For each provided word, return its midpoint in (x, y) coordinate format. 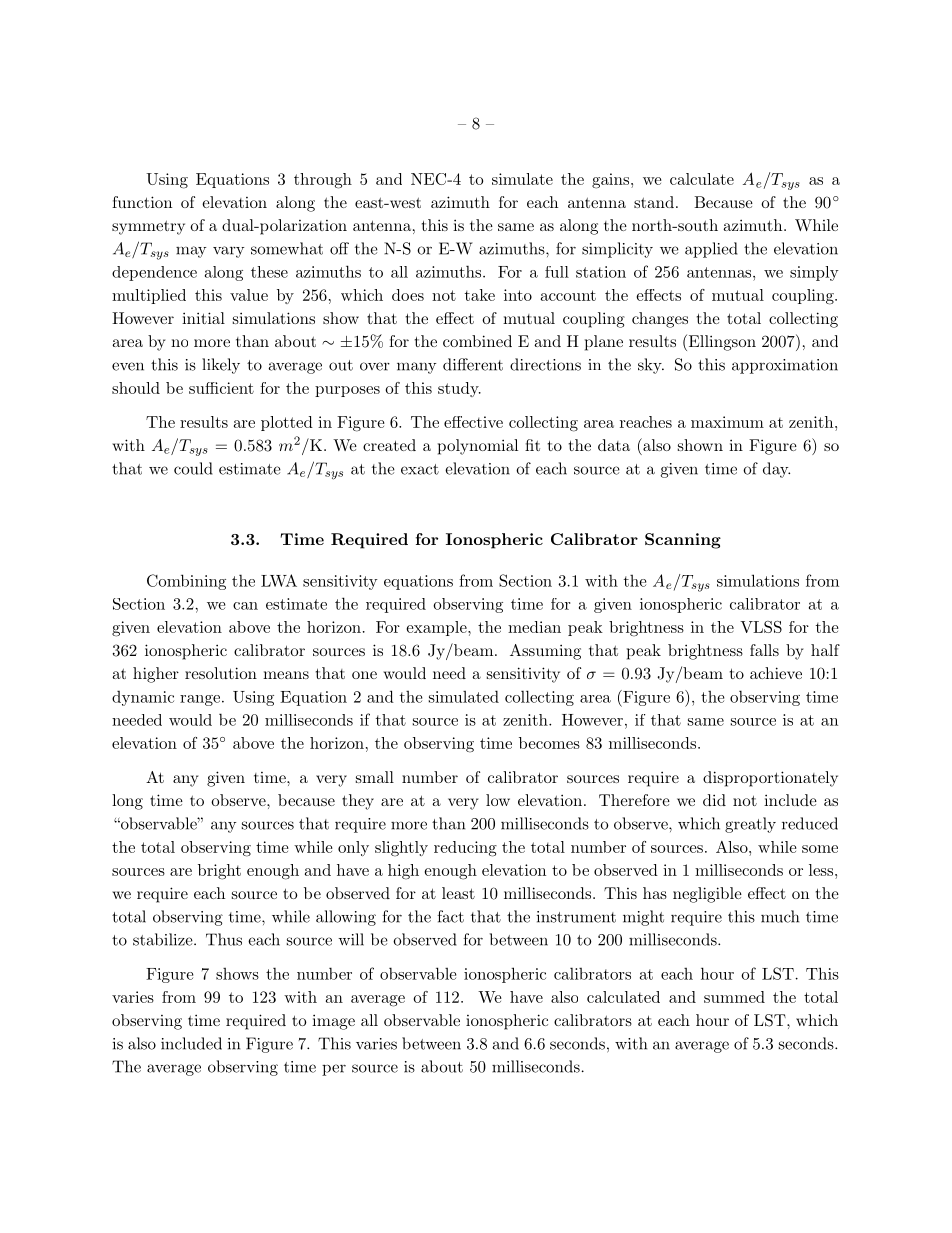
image (333, 1022)
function (142, 202)
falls (764, 650)
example (438, 628)
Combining (186, 582)
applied (711, 250)
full (557, 272)
